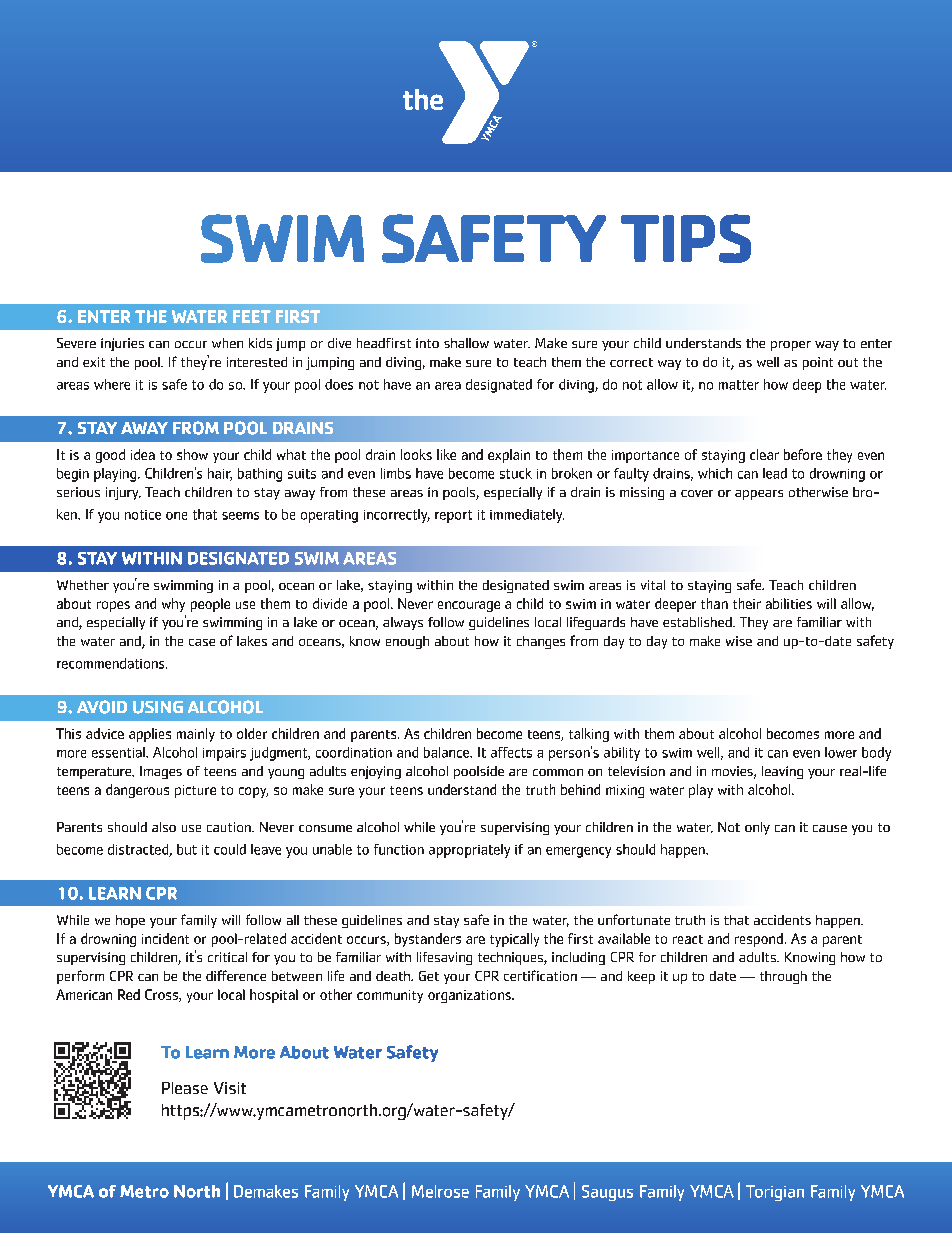 This image has width=952, height=1233. What do you see at coordinates (440, 1191) in the image?
I see `Melrose` at bounding box center [440, 1191].
